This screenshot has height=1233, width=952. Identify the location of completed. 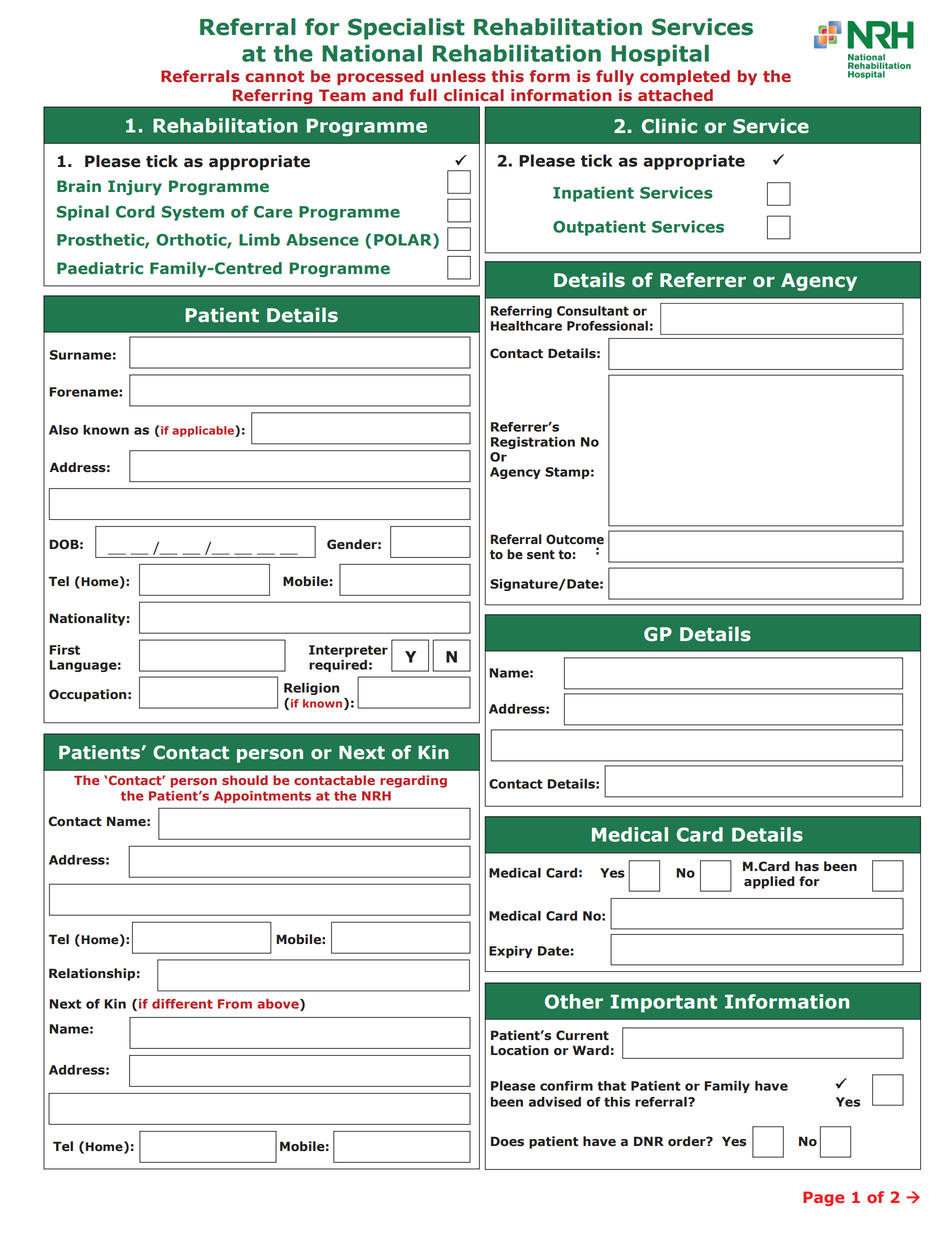
(685, 77).
